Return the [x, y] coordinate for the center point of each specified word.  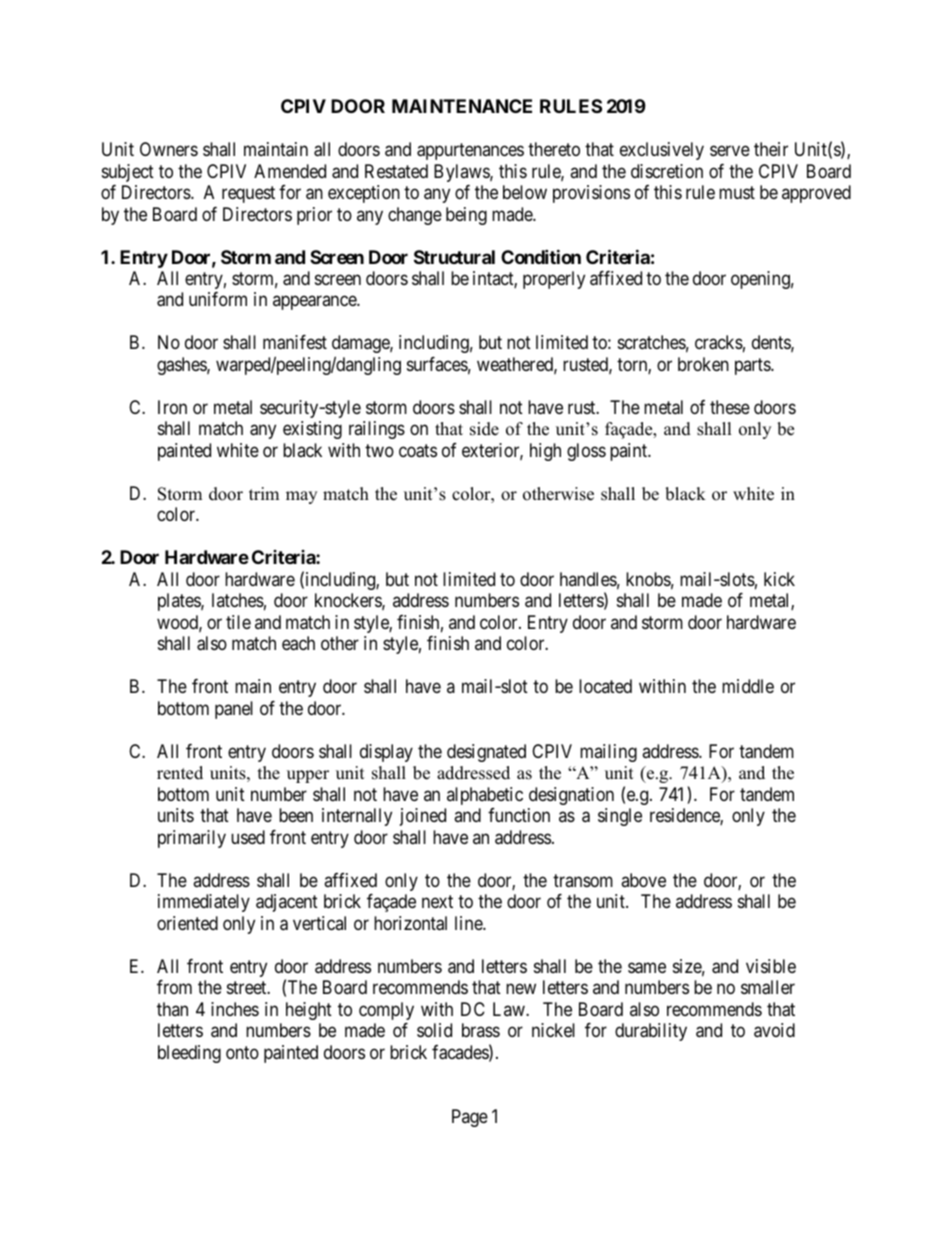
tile [238, 622]
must [737, 192]
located [605, 686]
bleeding [189, 1054]
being [466, 216]
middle [748, 686]
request [248, 194]
